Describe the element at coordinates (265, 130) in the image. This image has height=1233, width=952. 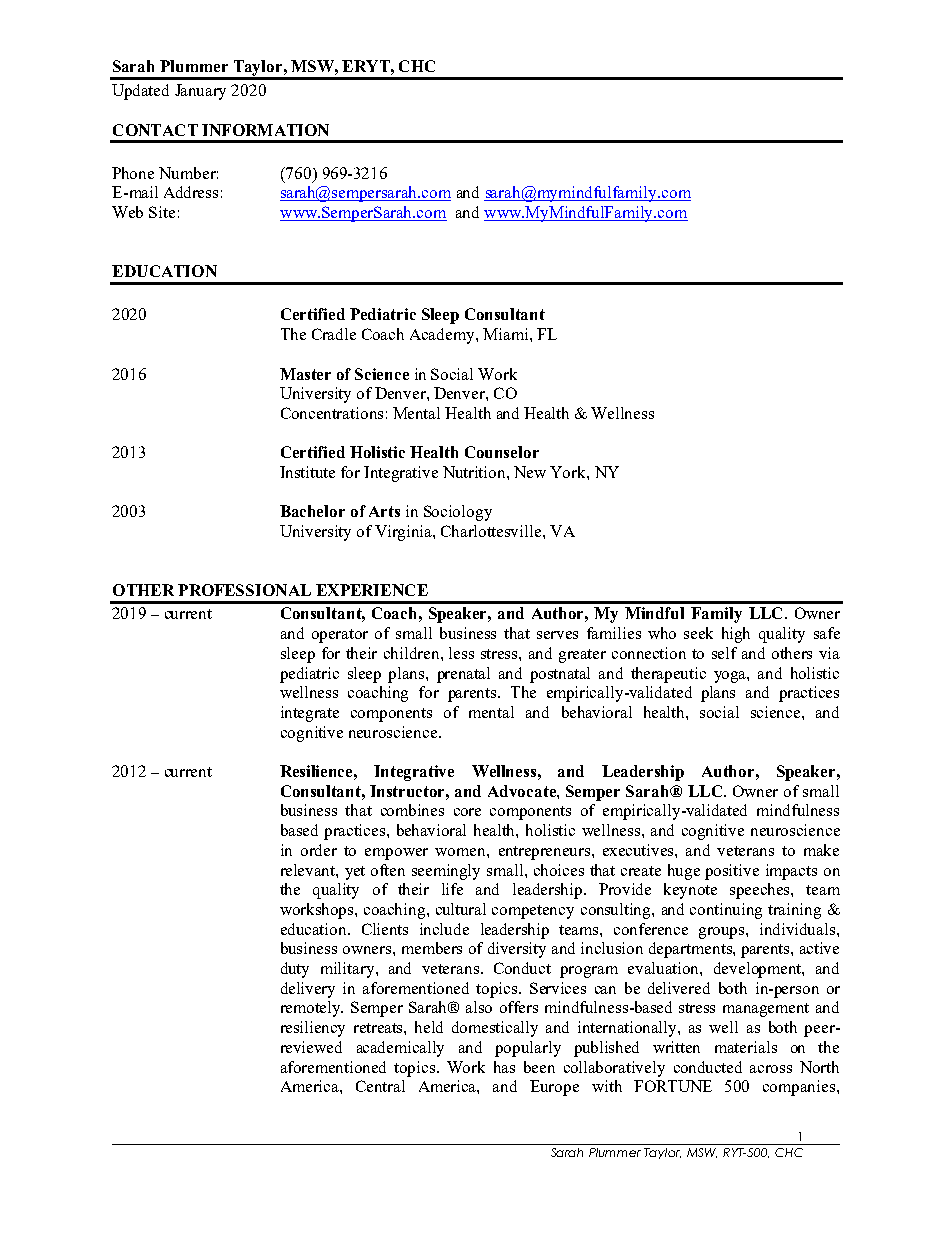
I see `INFORMATION` at that location.
